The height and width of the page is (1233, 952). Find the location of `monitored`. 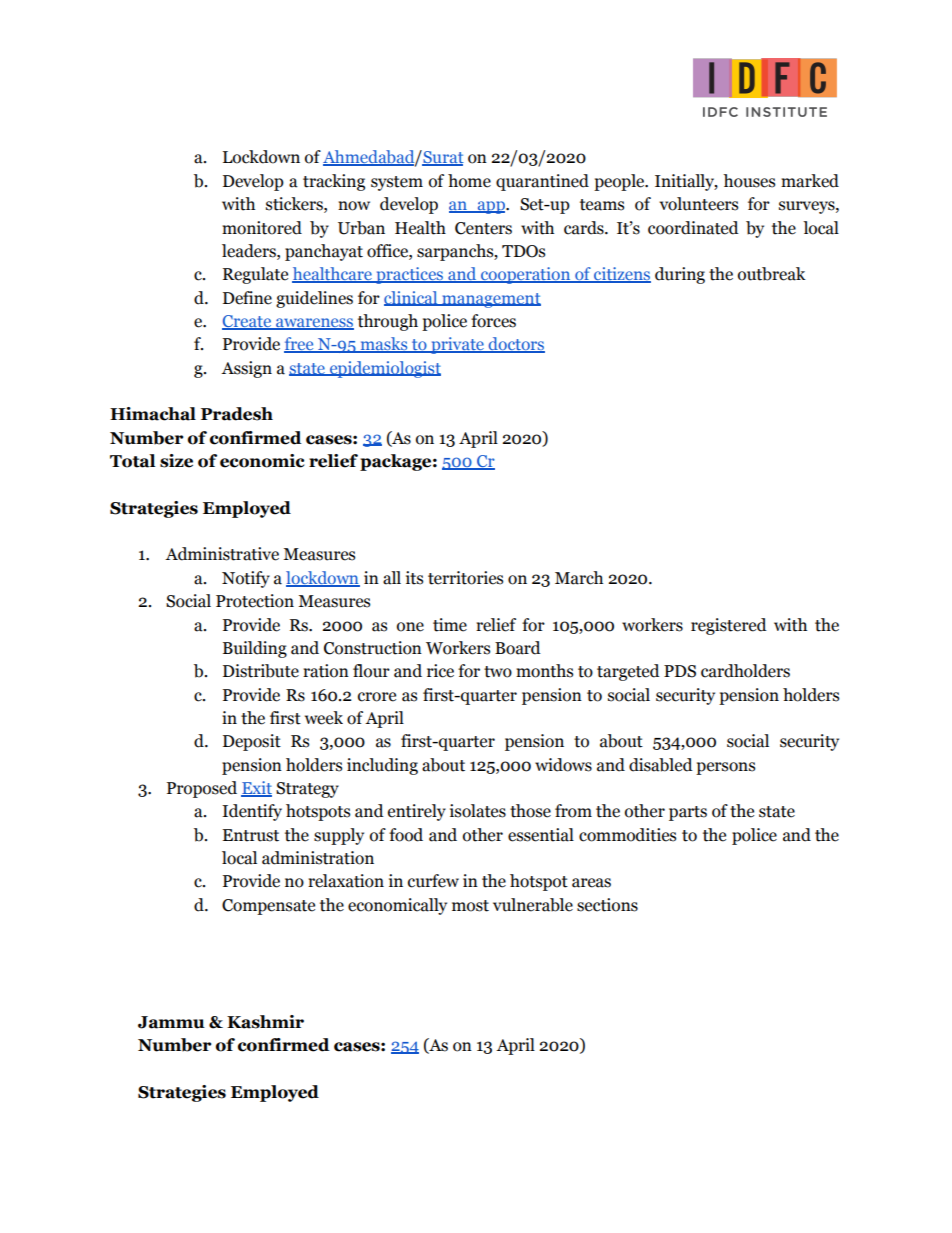

monitored is located at coordinates (262, 228).
